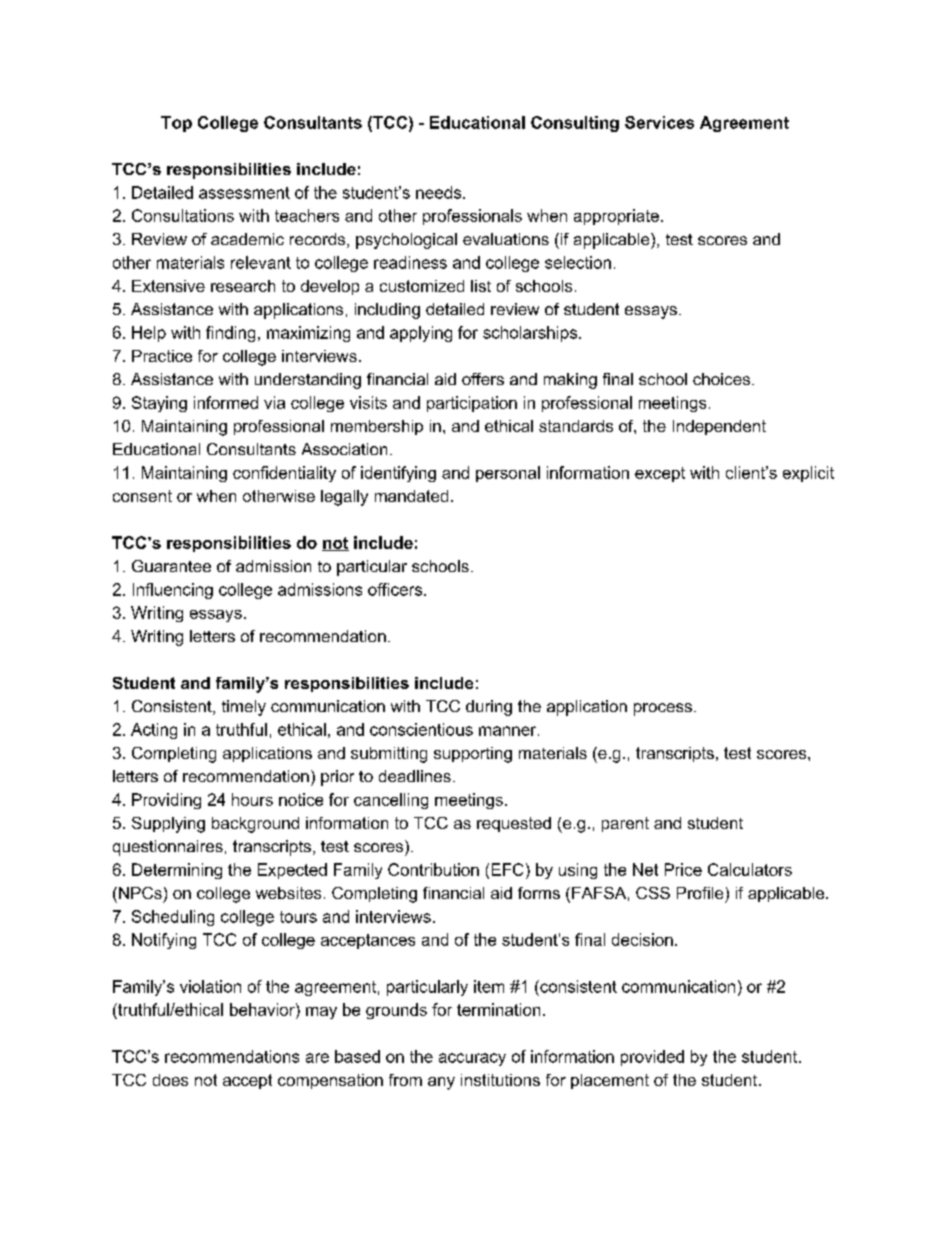 Image resolution: width=952 pixels, height=1233 pixels. Describe the element at coordinates (473, 755) in the document. I see `supporting` at that location.
